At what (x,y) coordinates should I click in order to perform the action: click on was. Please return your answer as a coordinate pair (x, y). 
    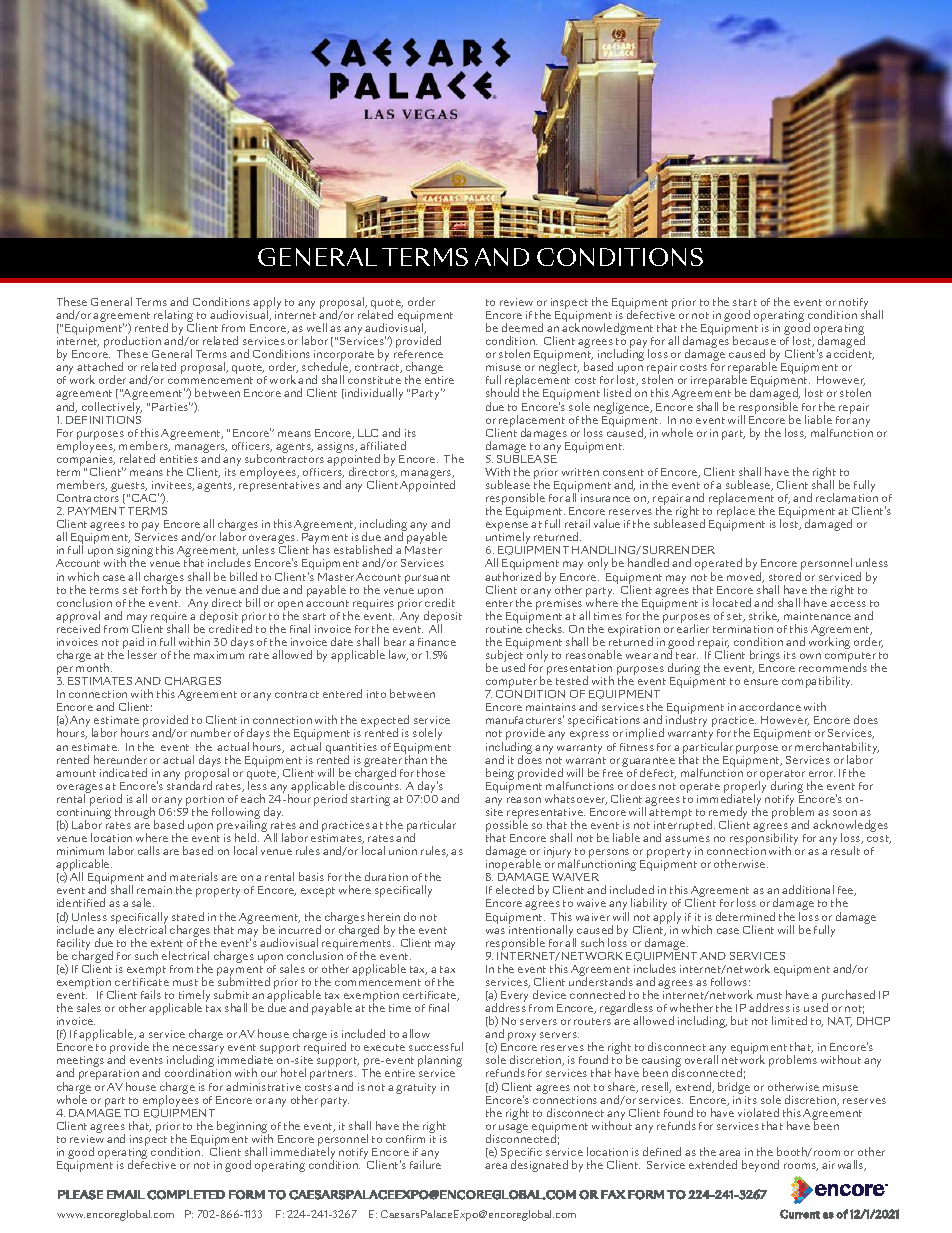
    Looking at the image, I should click on (495, 931).
